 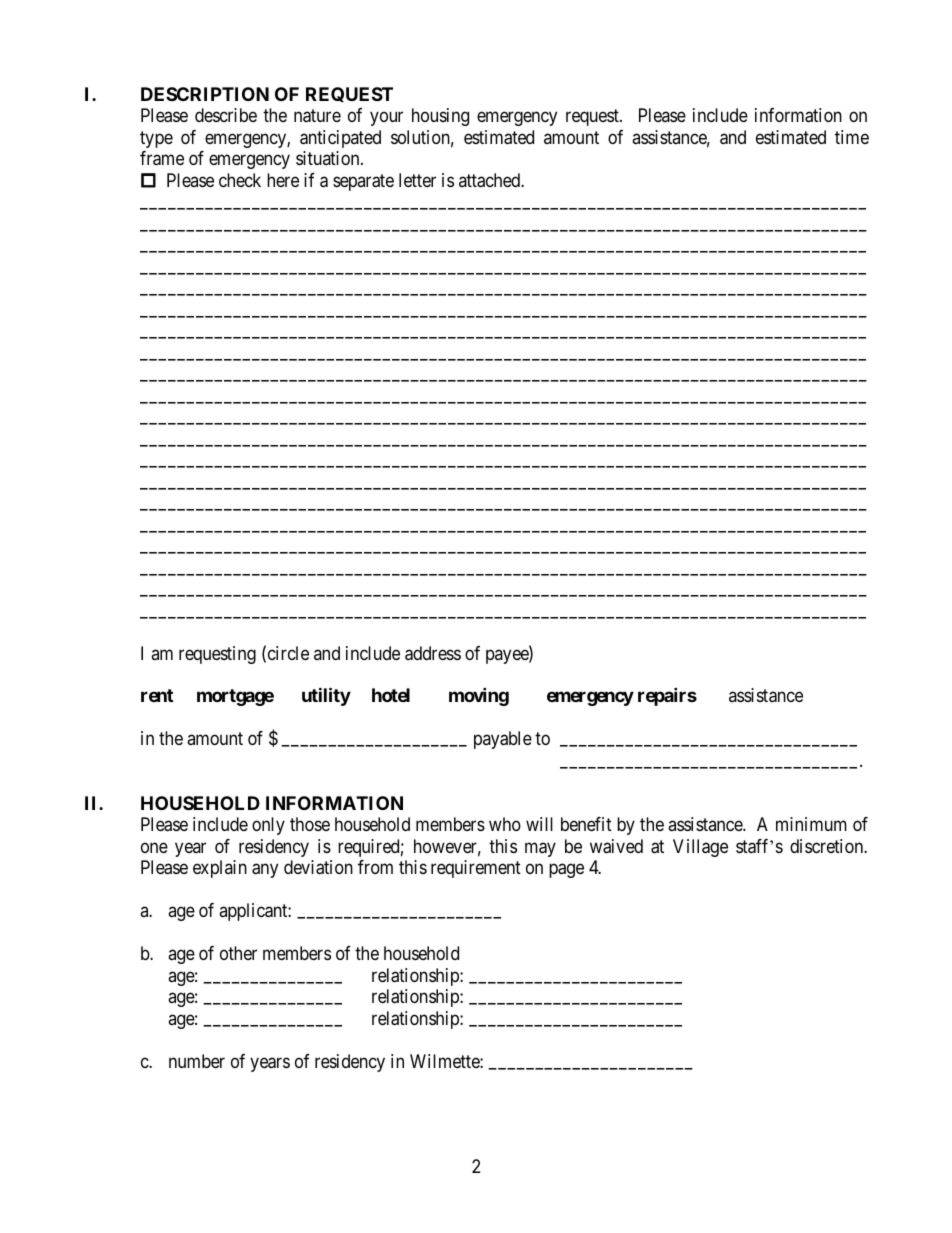 I want to click on requirement, so click(x=476, y=869).
